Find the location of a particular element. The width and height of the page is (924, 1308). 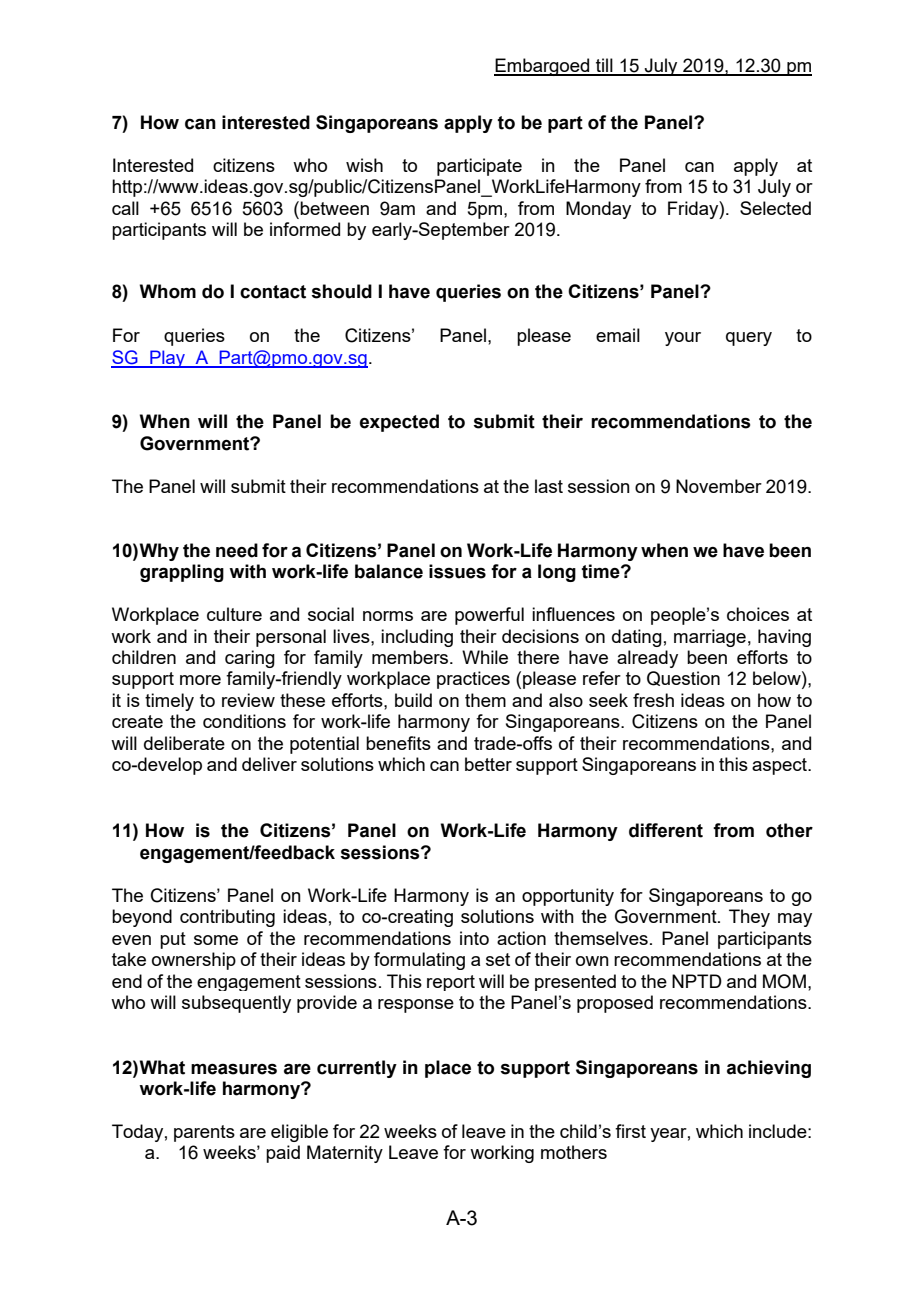

powerful is located at coordinates (489, 616).
